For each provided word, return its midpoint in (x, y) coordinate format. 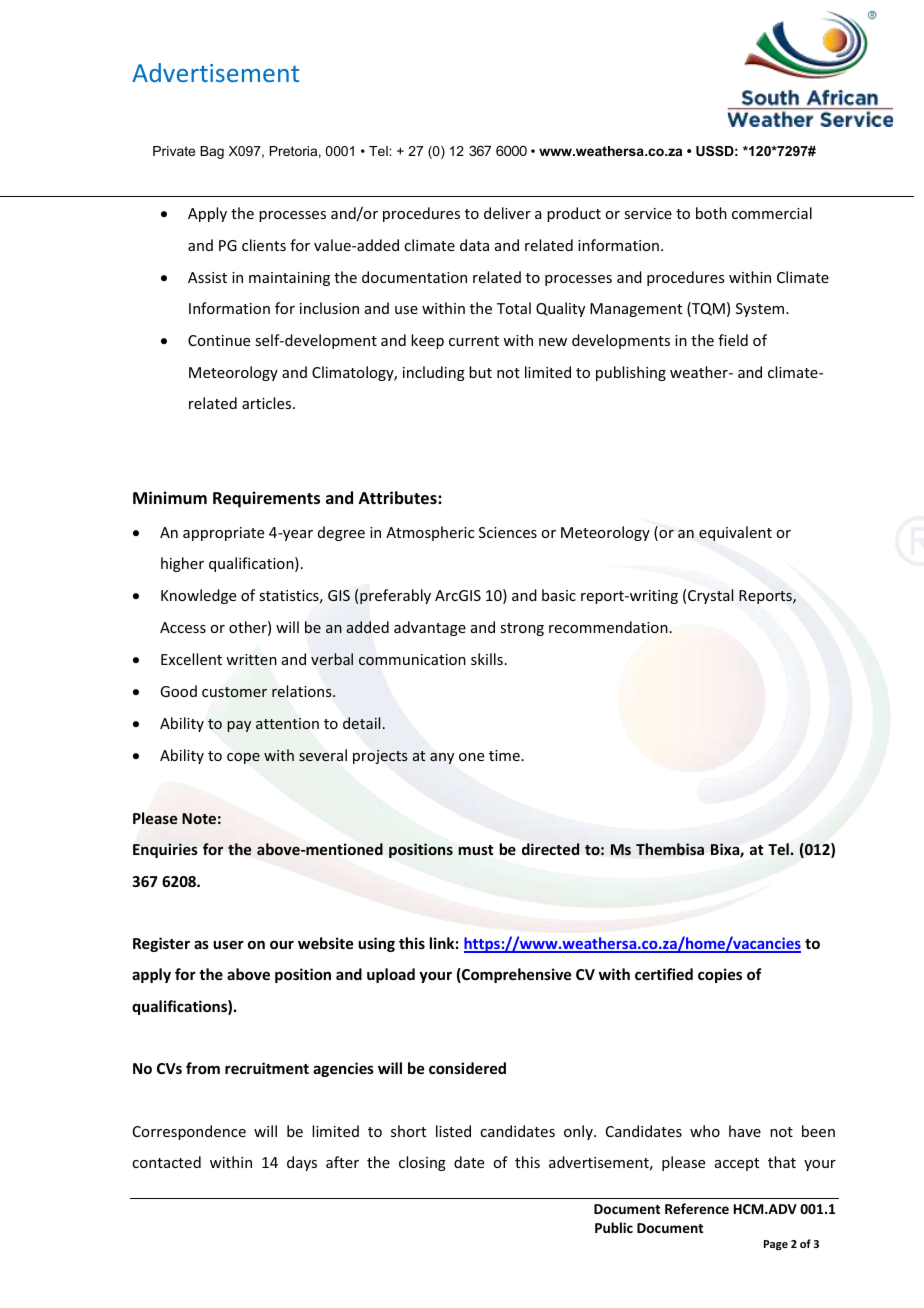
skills (487, 659)
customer (234, 692)
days (302, 1163)
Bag (212, 152)
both (711, 213)
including (434, 373)
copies (720, 975)
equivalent (735, 533)
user (228, 944)
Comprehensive (515, 975)
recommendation (608, 627)
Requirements (266, 499)
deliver (507, 213)
